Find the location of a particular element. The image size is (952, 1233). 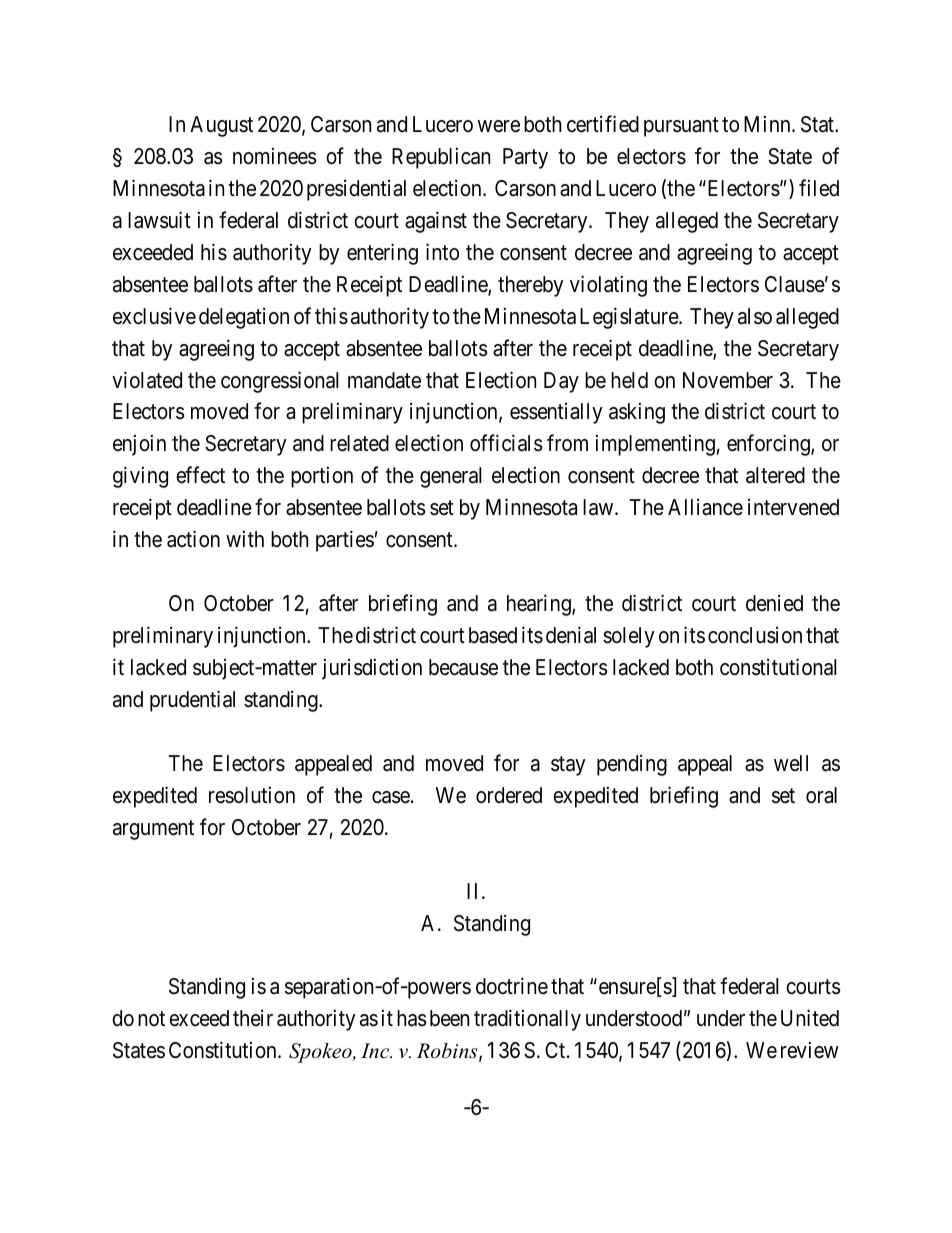

been is located at coordinates (449, 1018).
